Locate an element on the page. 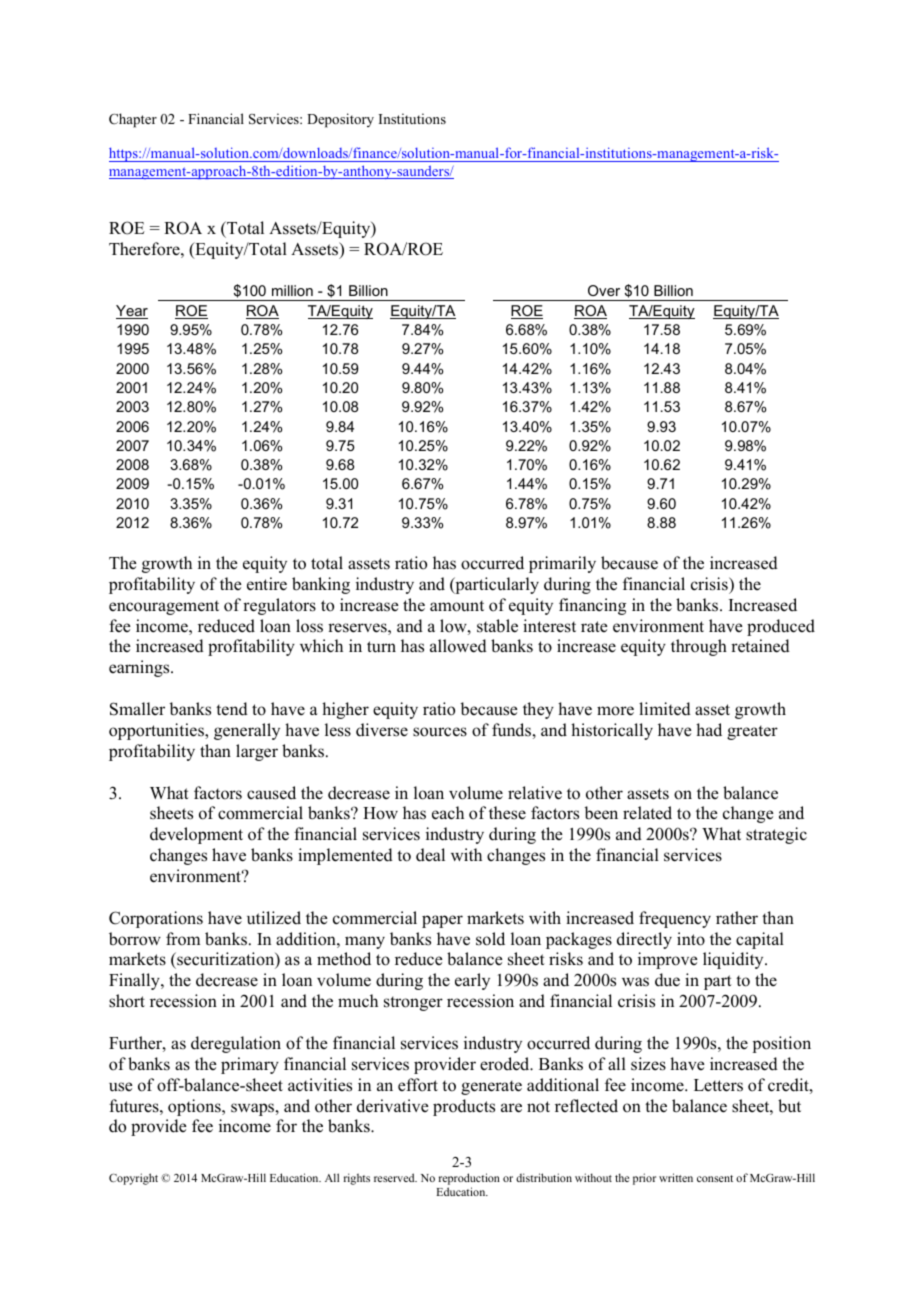 The image size is (924, 1308). Chapter is located at coordinates (133, 120).
